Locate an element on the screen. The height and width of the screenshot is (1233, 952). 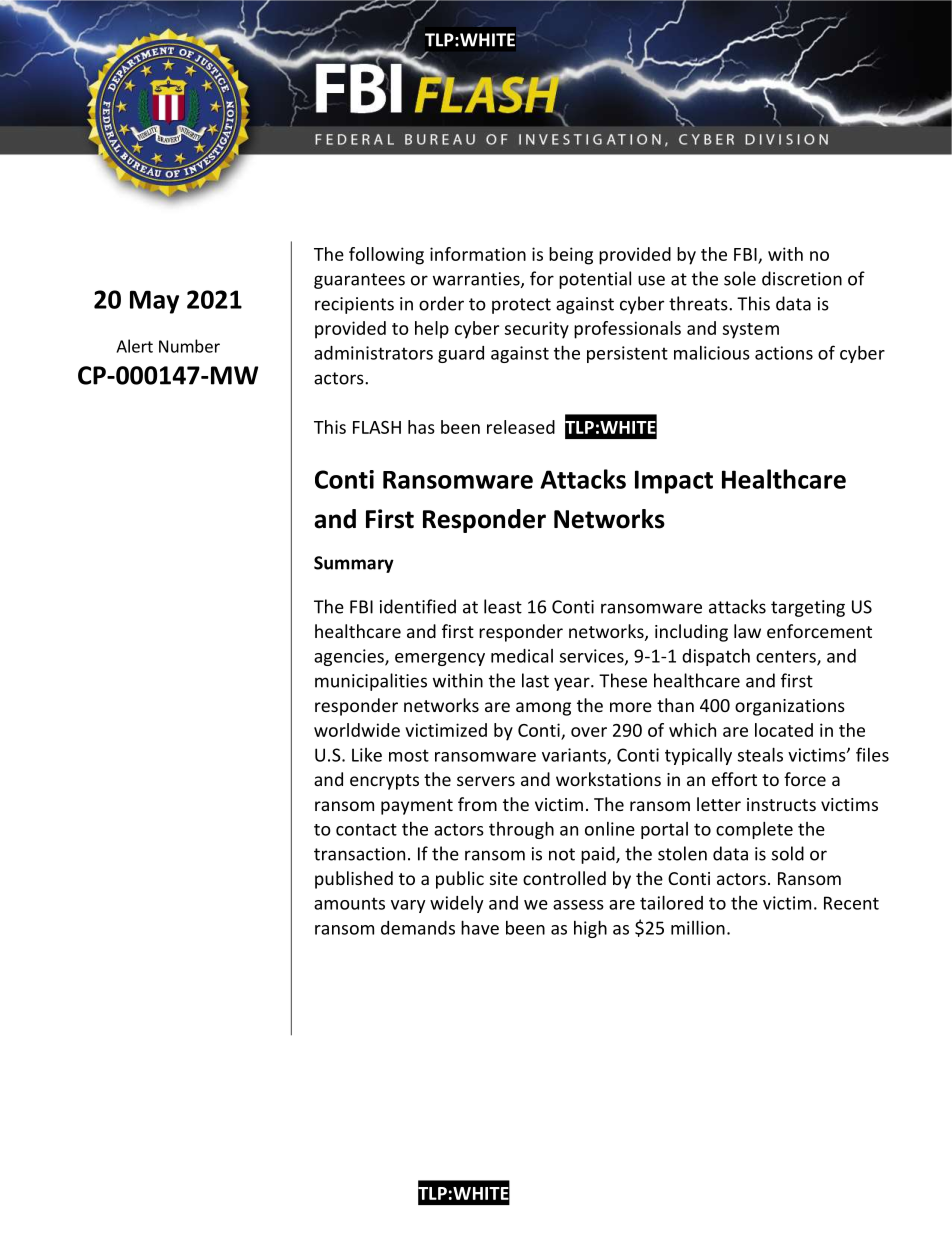
medical is located at coordinates (522, 656).
